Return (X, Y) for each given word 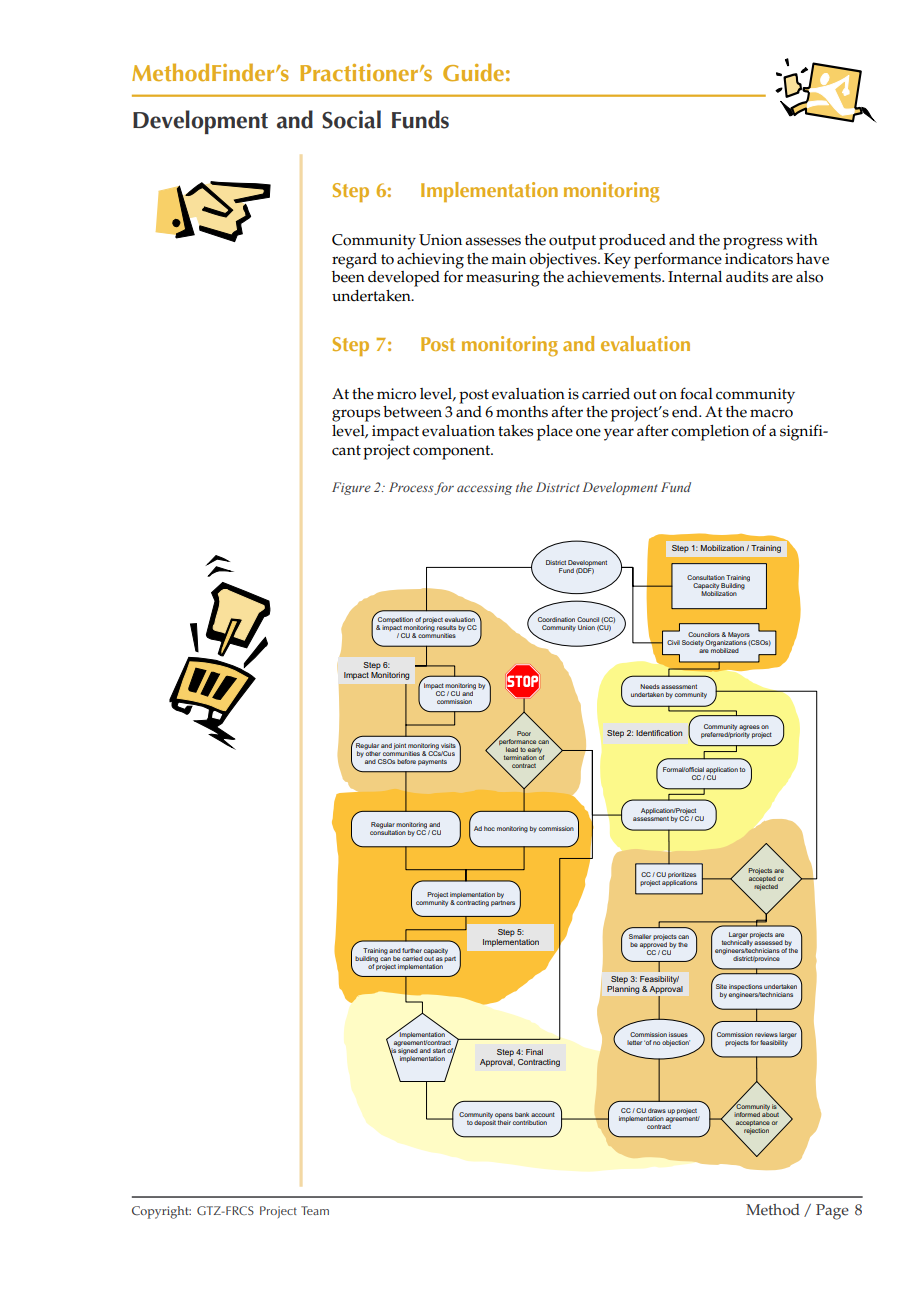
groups (356, 415)
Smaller (640, 936)
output (572, 242)
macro (771, 413)
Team (315, 1210)
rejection (756, 1131)
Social (351, 119)
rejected (766, 887)
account (543, 1114)
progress (753, 243)
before (406, 761)
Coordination (556, 619)
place (555, 433)
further (412, 950)
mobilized (725, 649)
